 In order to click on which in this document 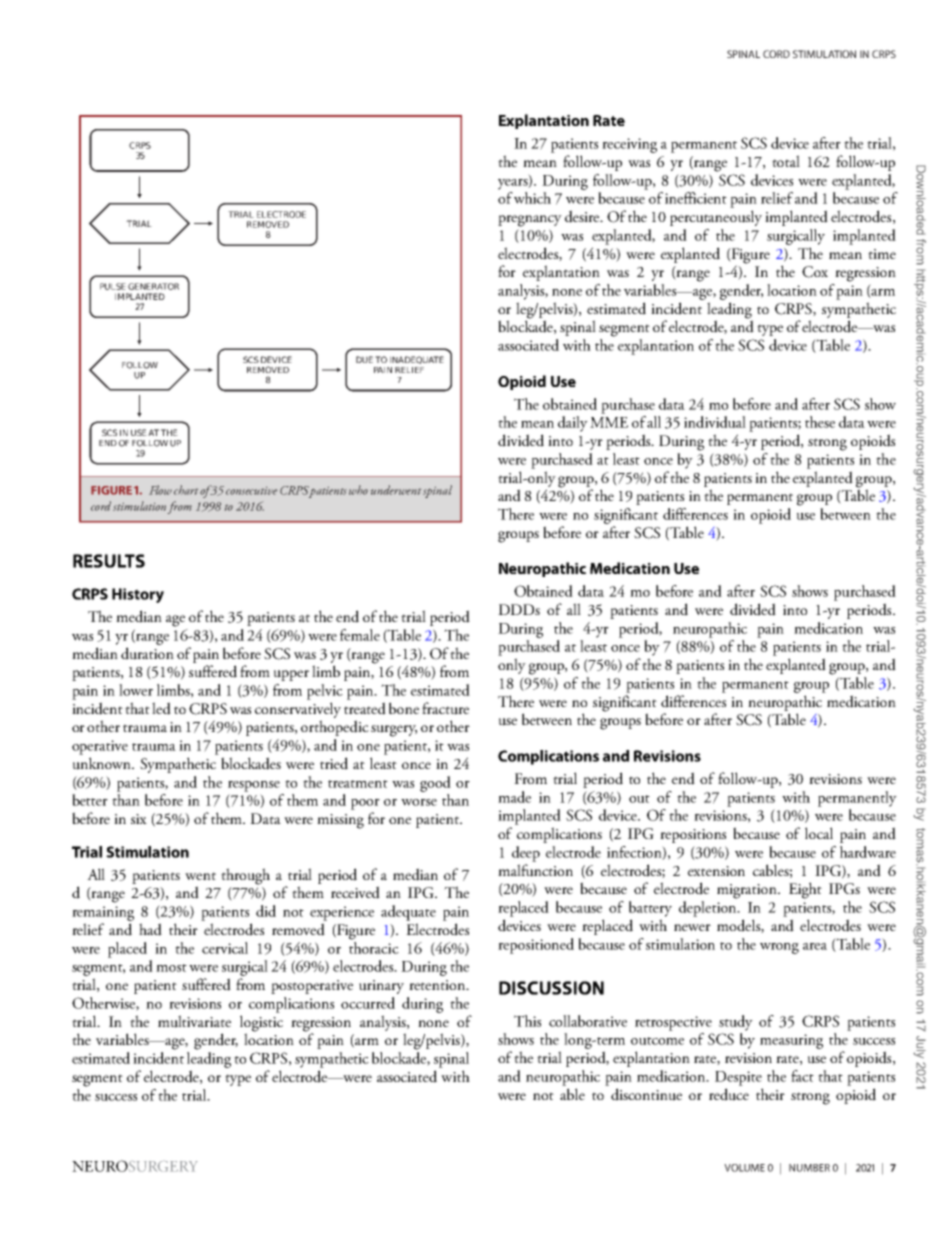, I will do `click(532, 198)`.
